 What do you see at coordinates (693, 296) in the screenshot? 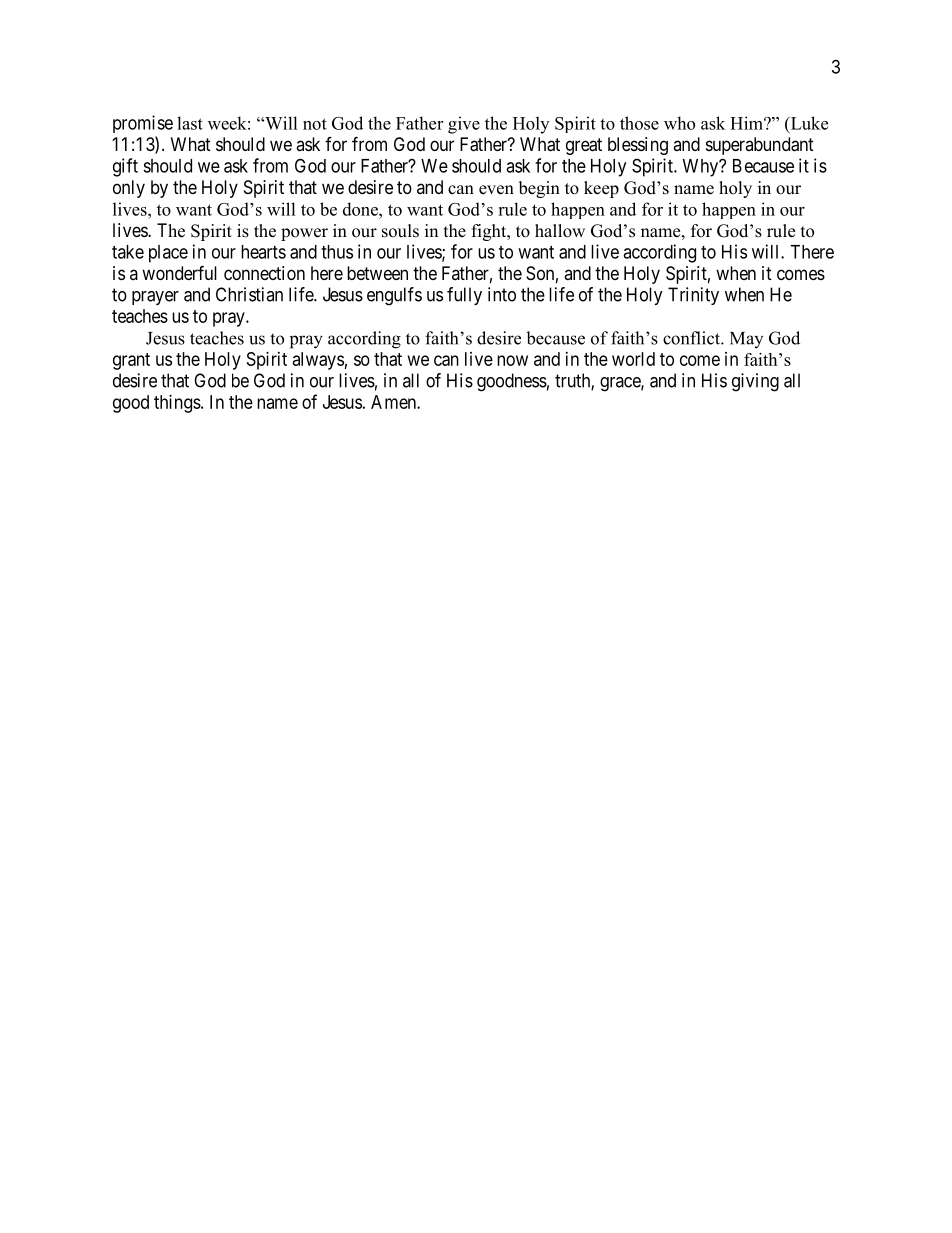
I see `Trinity` at bounding box center [693, 296].
